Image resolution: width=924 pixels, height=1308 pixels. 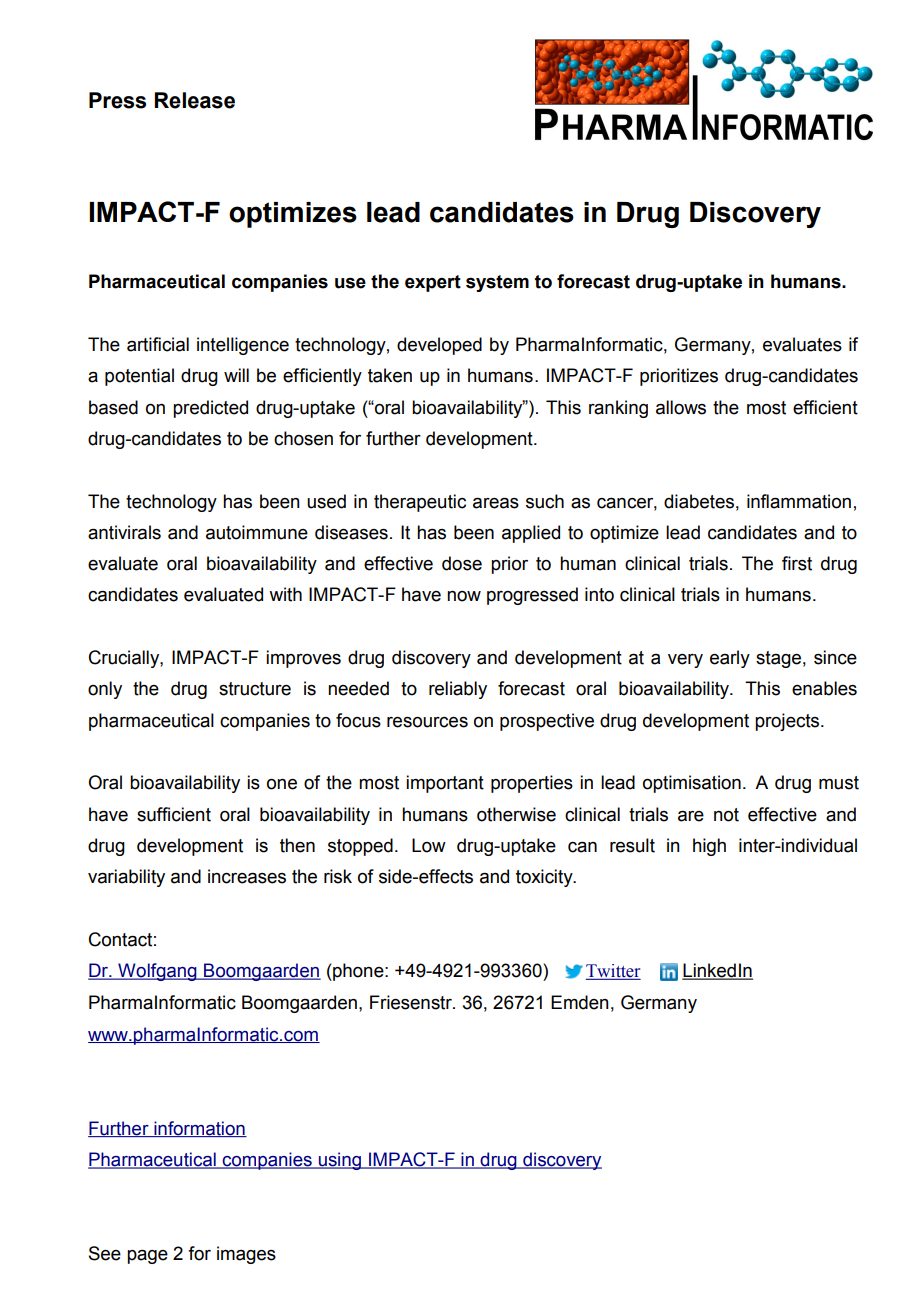 I want to click on system, so click(x=497, y=283).
